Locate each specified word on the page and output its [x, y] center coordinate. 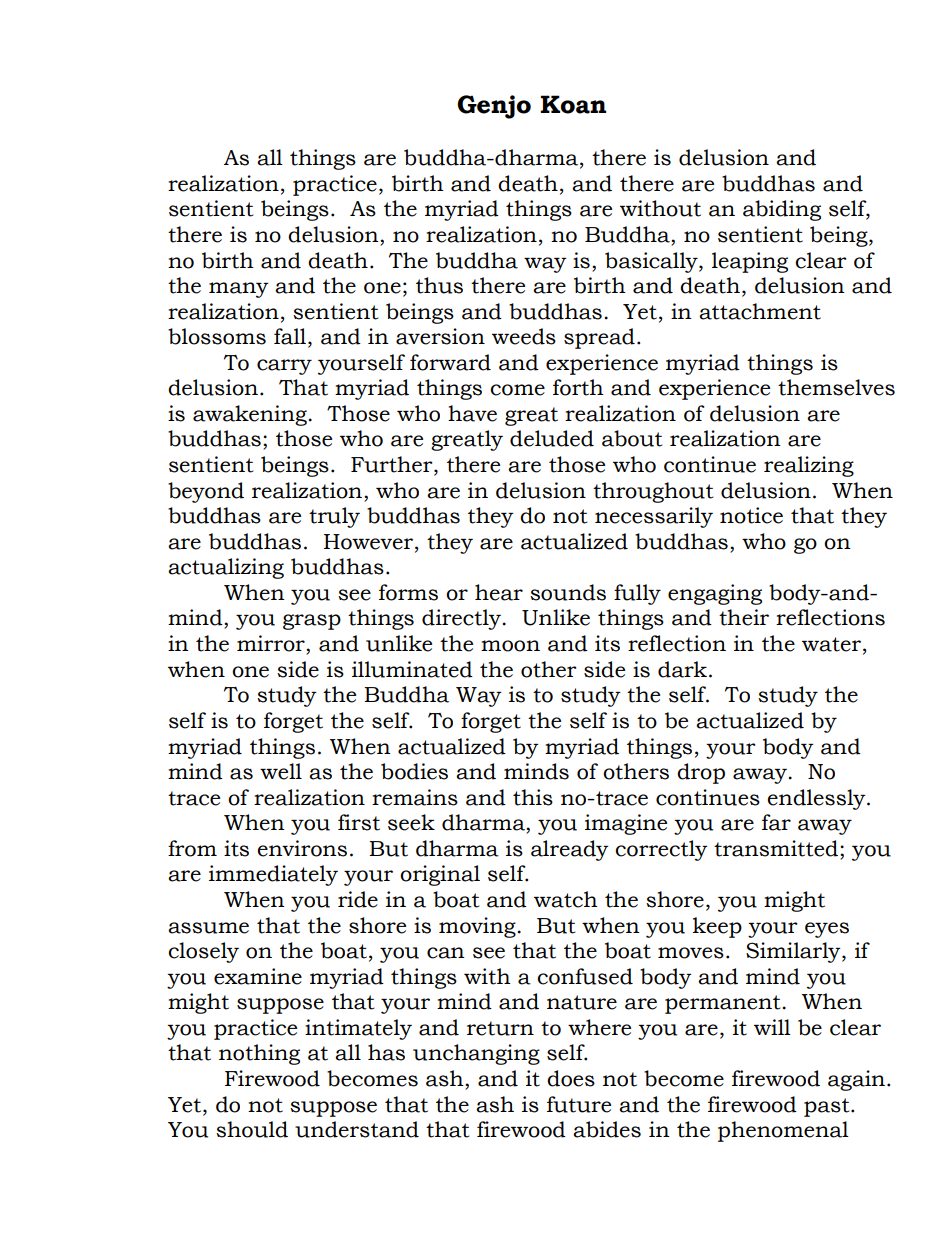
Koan [573, 104]
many [239, 290]
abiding [782, 210]
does [571, 1078]
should [252, 1129]
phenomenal [783, 1131]
